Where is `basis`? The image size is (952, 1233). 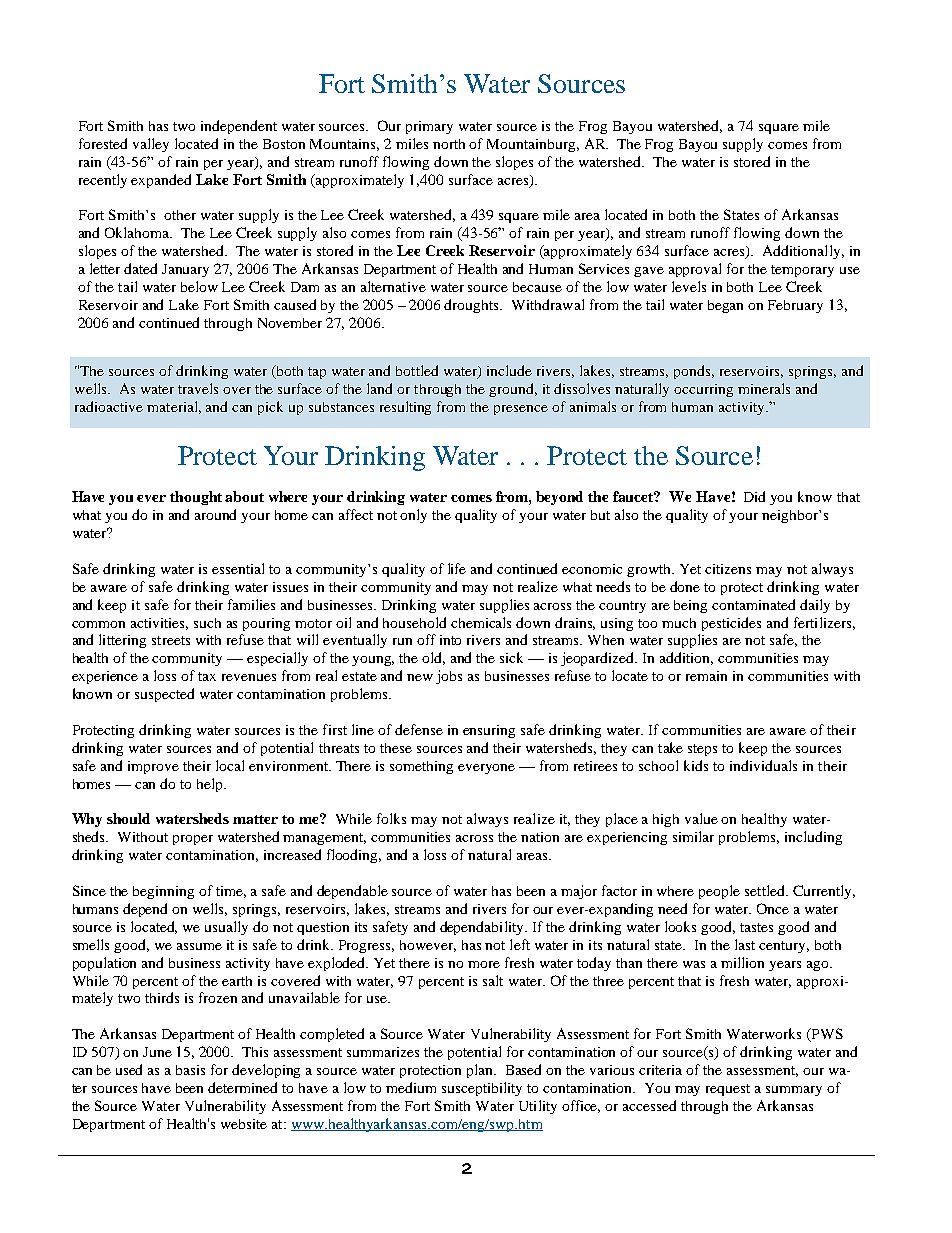 basis is located at coordinates (190, 1070).
